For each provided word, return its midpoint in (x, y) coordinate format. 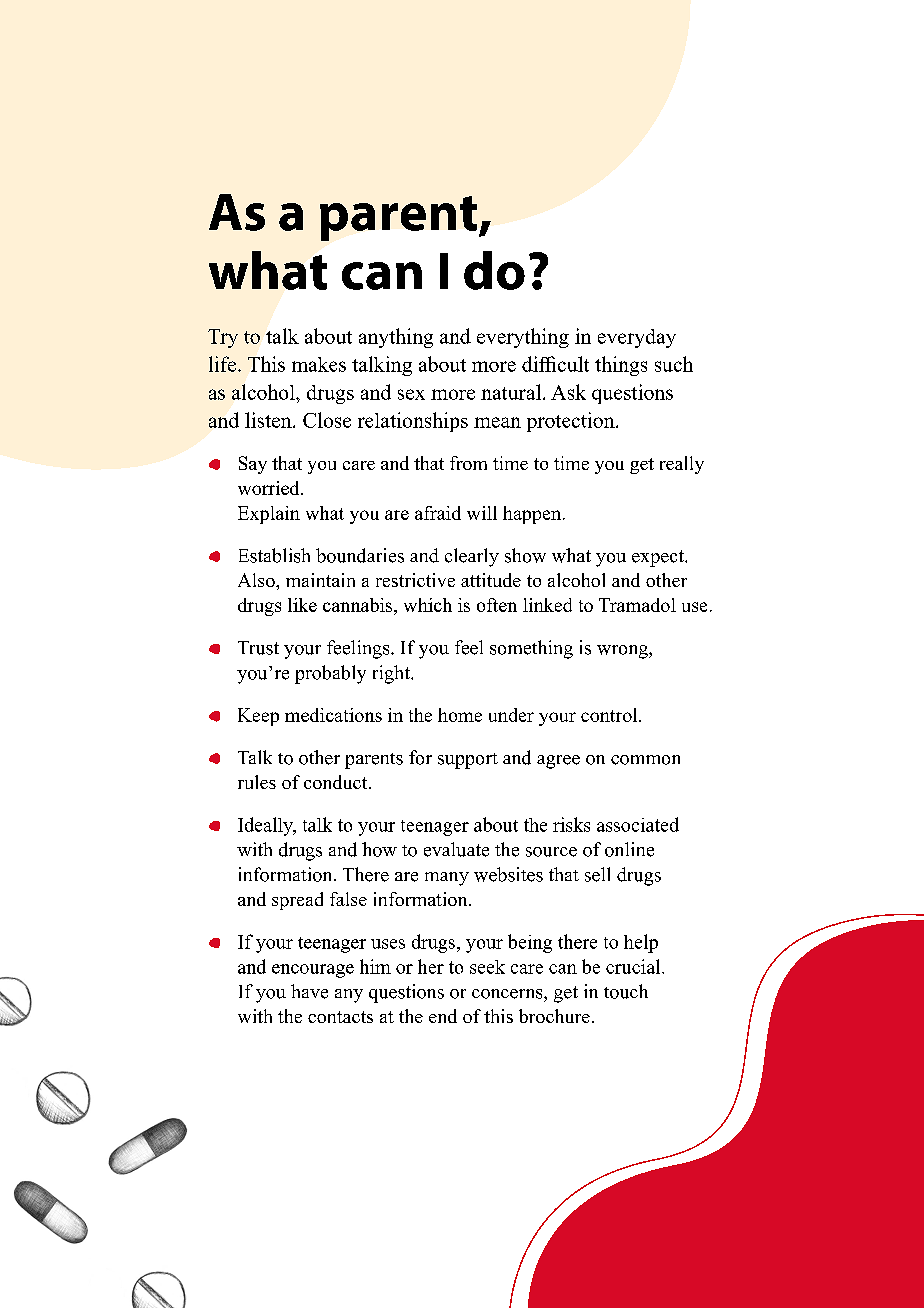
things (621, 366)
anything (396, 338)
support (468, 761)
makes (319, 364)
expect (659, 558)
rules (257, 782)
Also (257, 580)
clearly (472, 557)
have (309, 991)
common (645, 760)
